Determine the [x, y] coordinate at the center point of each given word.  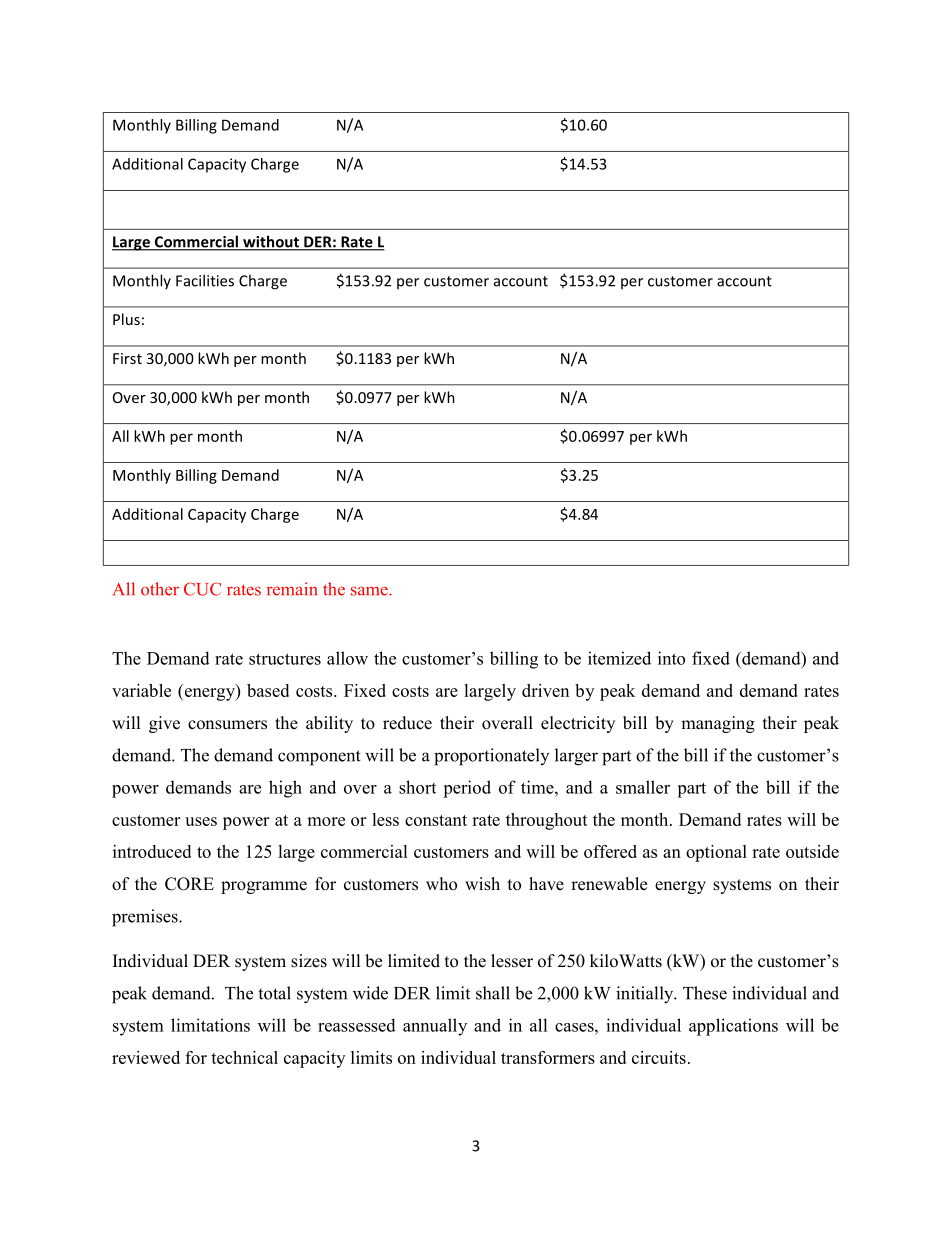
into [671, 658]
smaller [643, 787]
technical [244, 1057]
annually [435, 1027]
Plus [126, 319]
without [271, 242]
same [370, 591]
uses [201, 821]
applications [733, 1027]
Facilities [205, 280]
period [467, 789]
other [160, 589]
